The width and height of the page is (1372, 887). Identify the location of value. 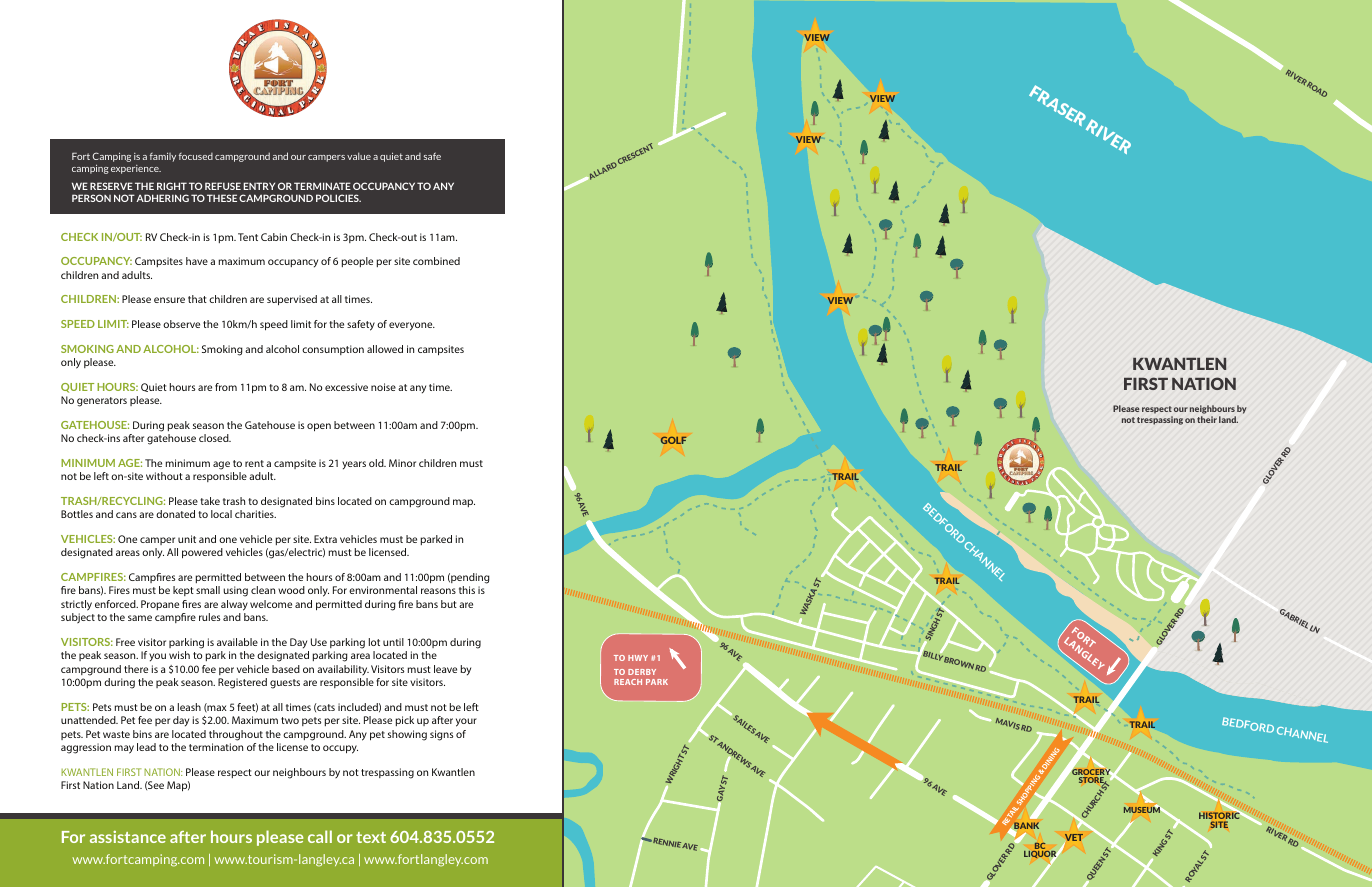
(359, 156).
